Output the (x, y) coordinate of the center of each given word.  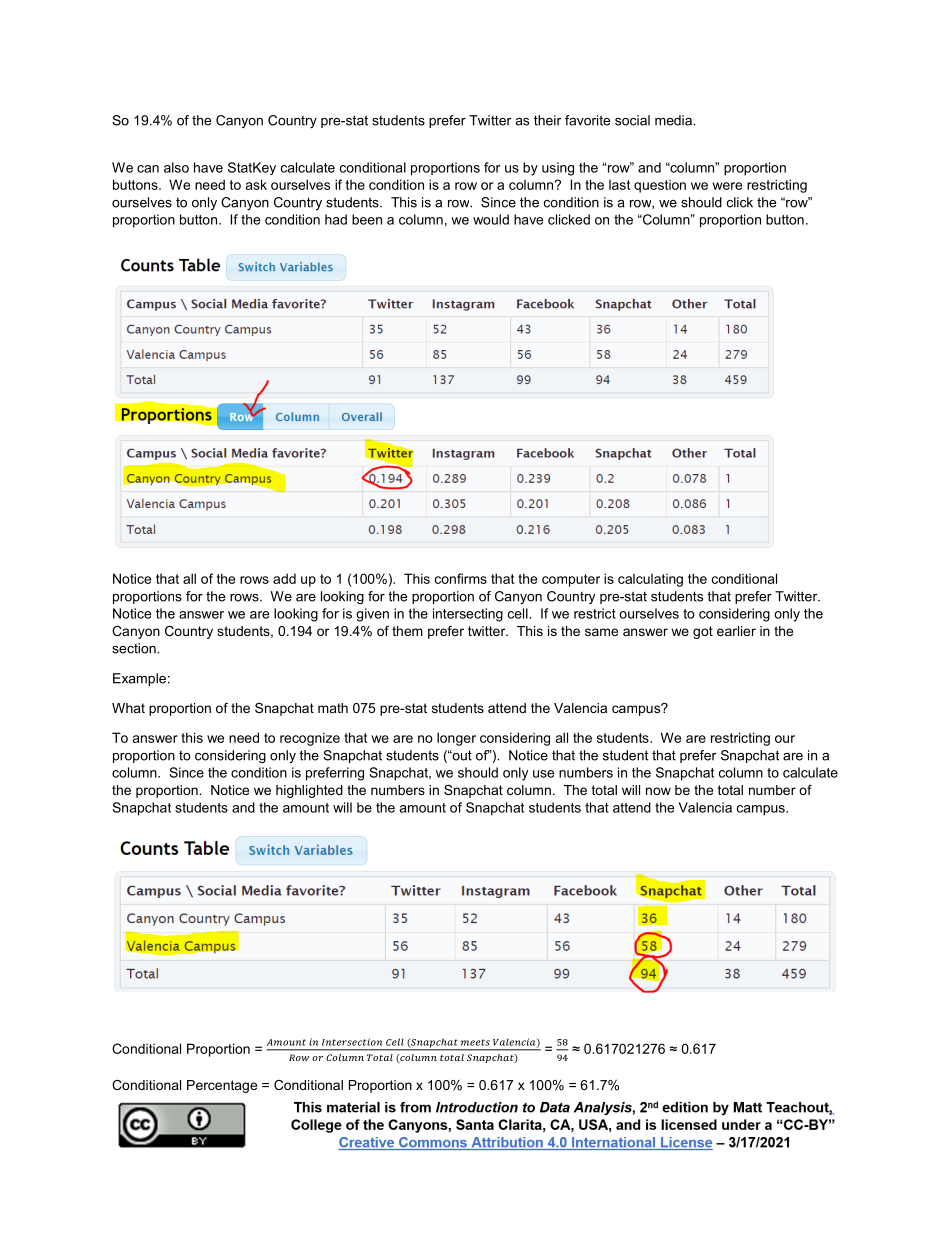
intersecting (468, 615)
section (135, 648)
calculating (650, 580)
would (491, 219)
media (674, 120)
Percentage (222, 1086)
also (176, 167)
